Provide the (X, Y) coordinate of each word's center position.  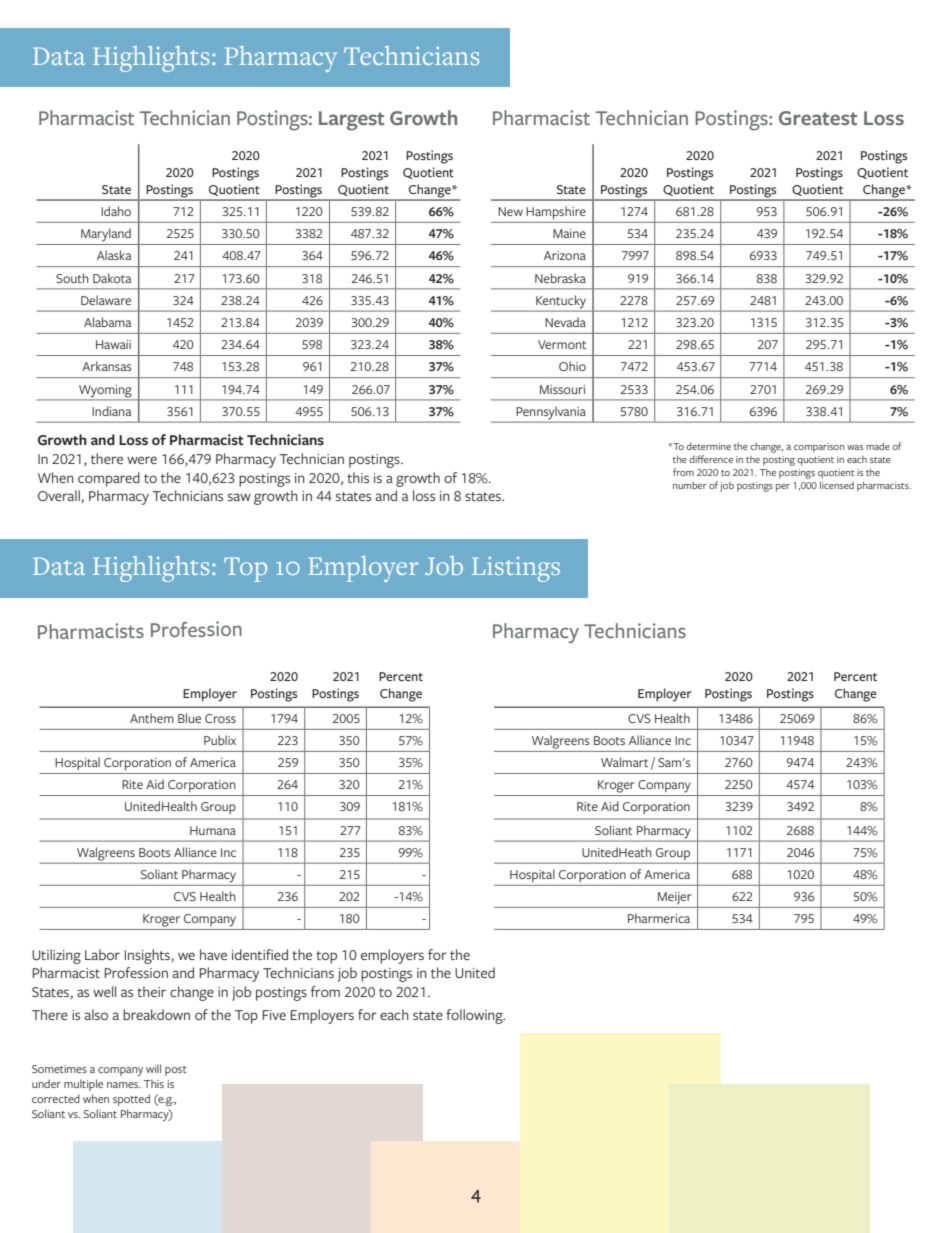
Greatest (818, 118)
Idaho (116, 211)
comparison (819, 448)
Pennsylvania (551, 414)
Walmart (624, 762)
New (510, 211)
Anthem (152, 718)
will (153, 1068)
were (142, 460)
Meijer (675, 898)
